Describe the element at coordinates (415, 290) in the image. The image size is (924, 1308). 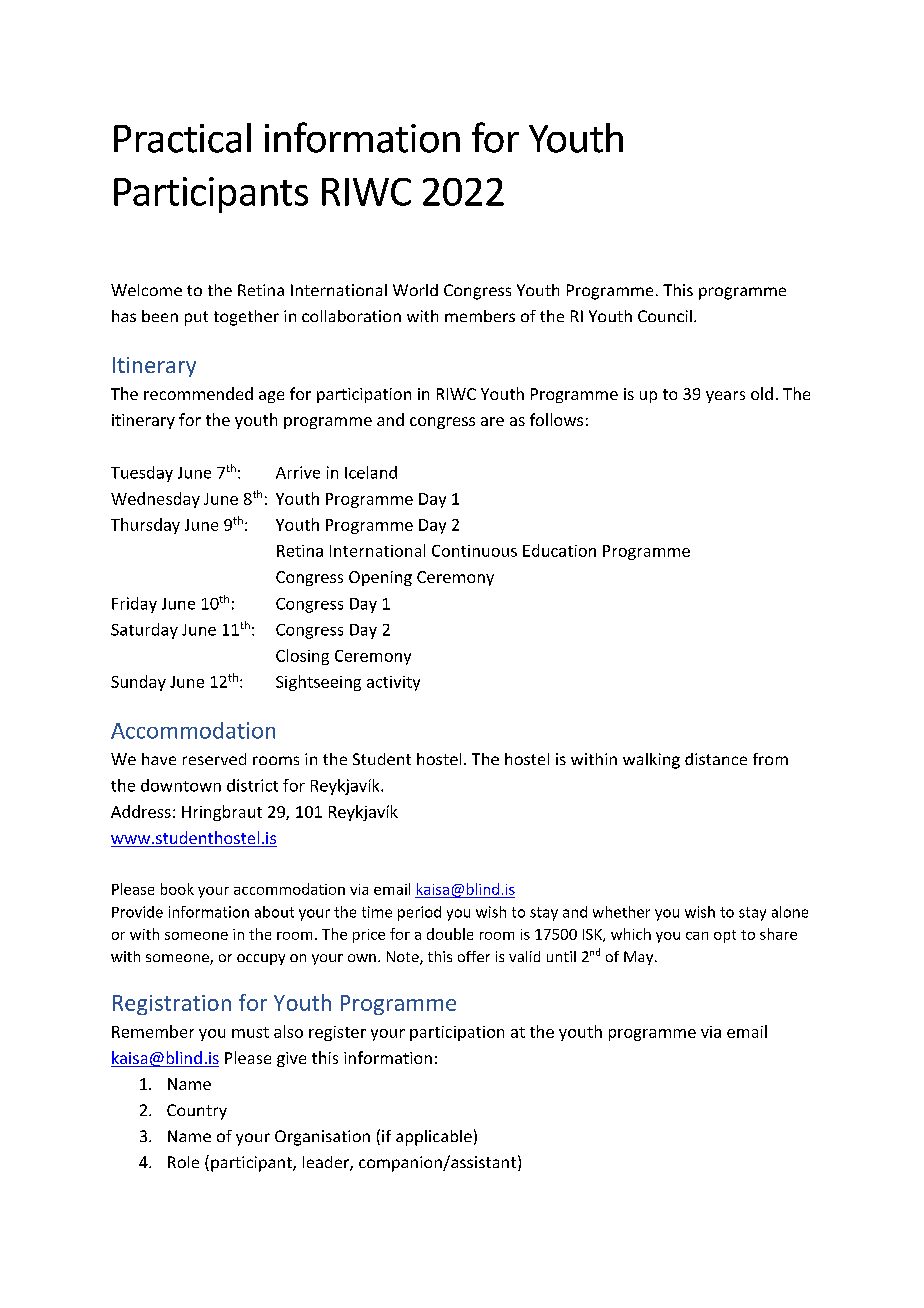
I see `World` at that location.
